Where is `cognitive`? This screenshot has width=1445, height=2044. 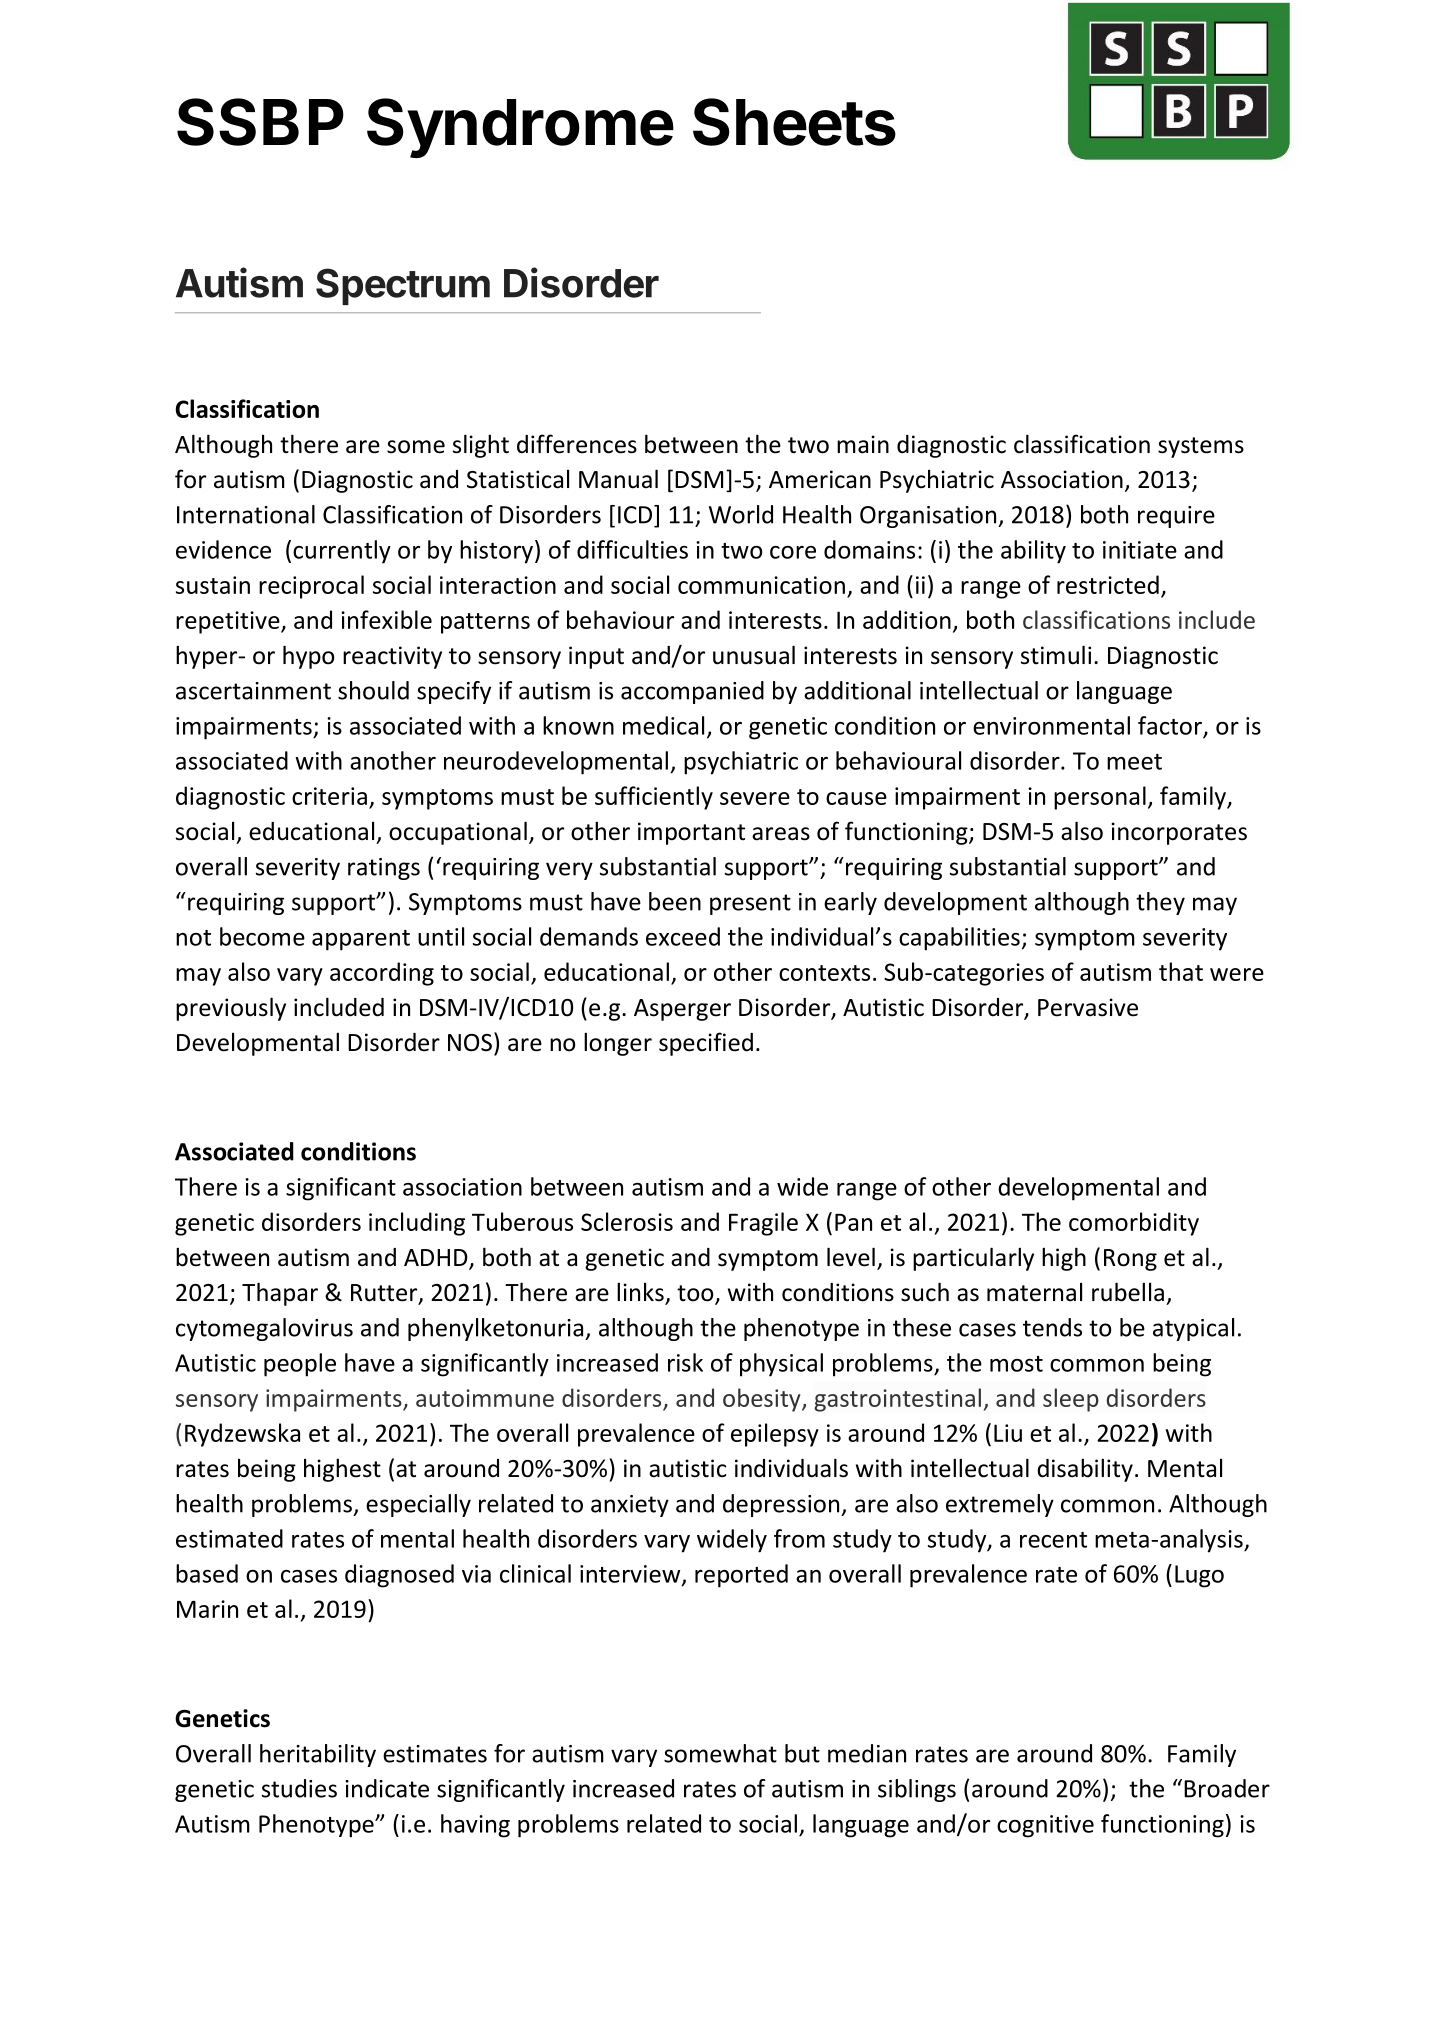
cognitive is located at coordinates (1045, 1826).
